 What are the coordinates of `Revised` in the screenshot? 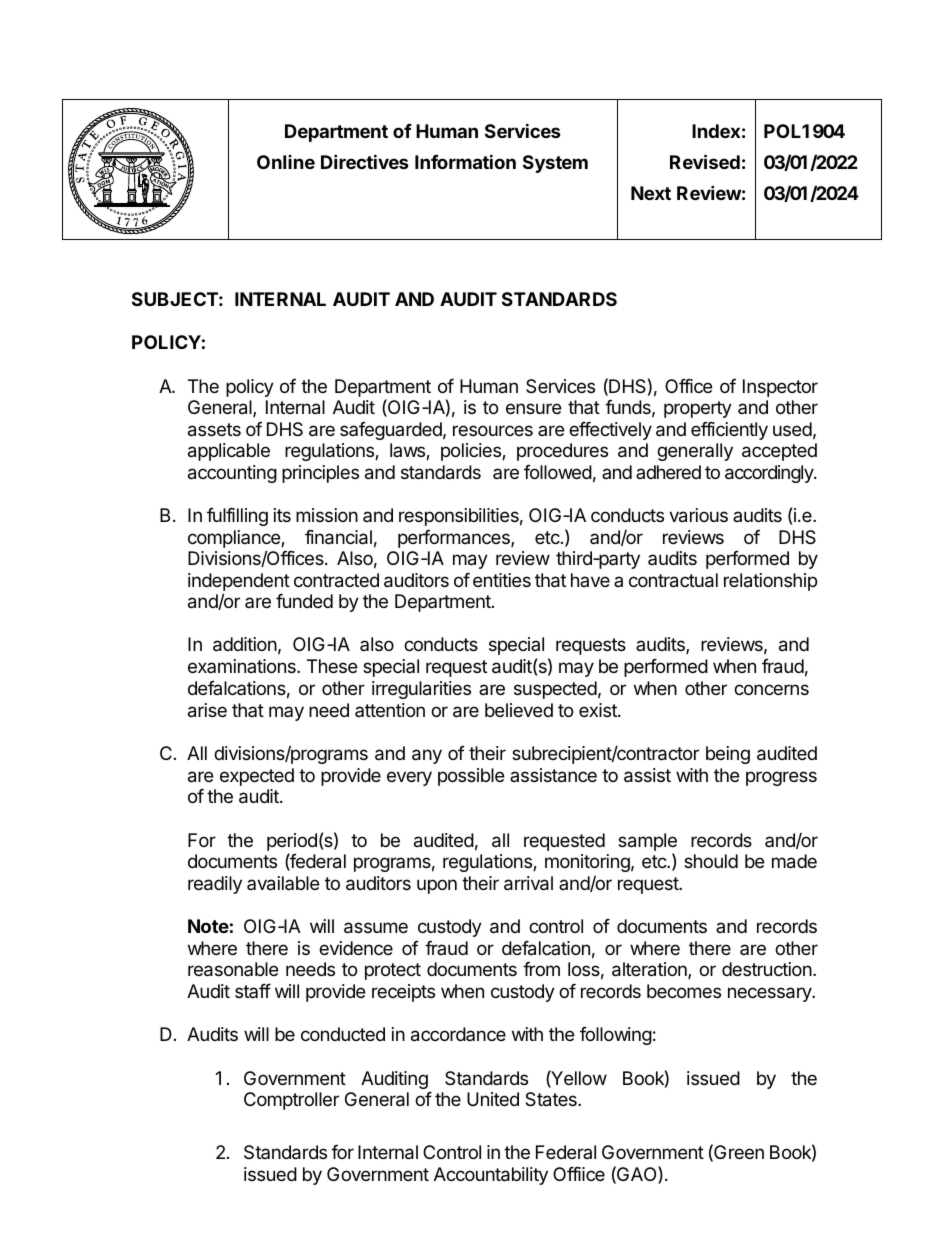 It's located at (705, 161).
